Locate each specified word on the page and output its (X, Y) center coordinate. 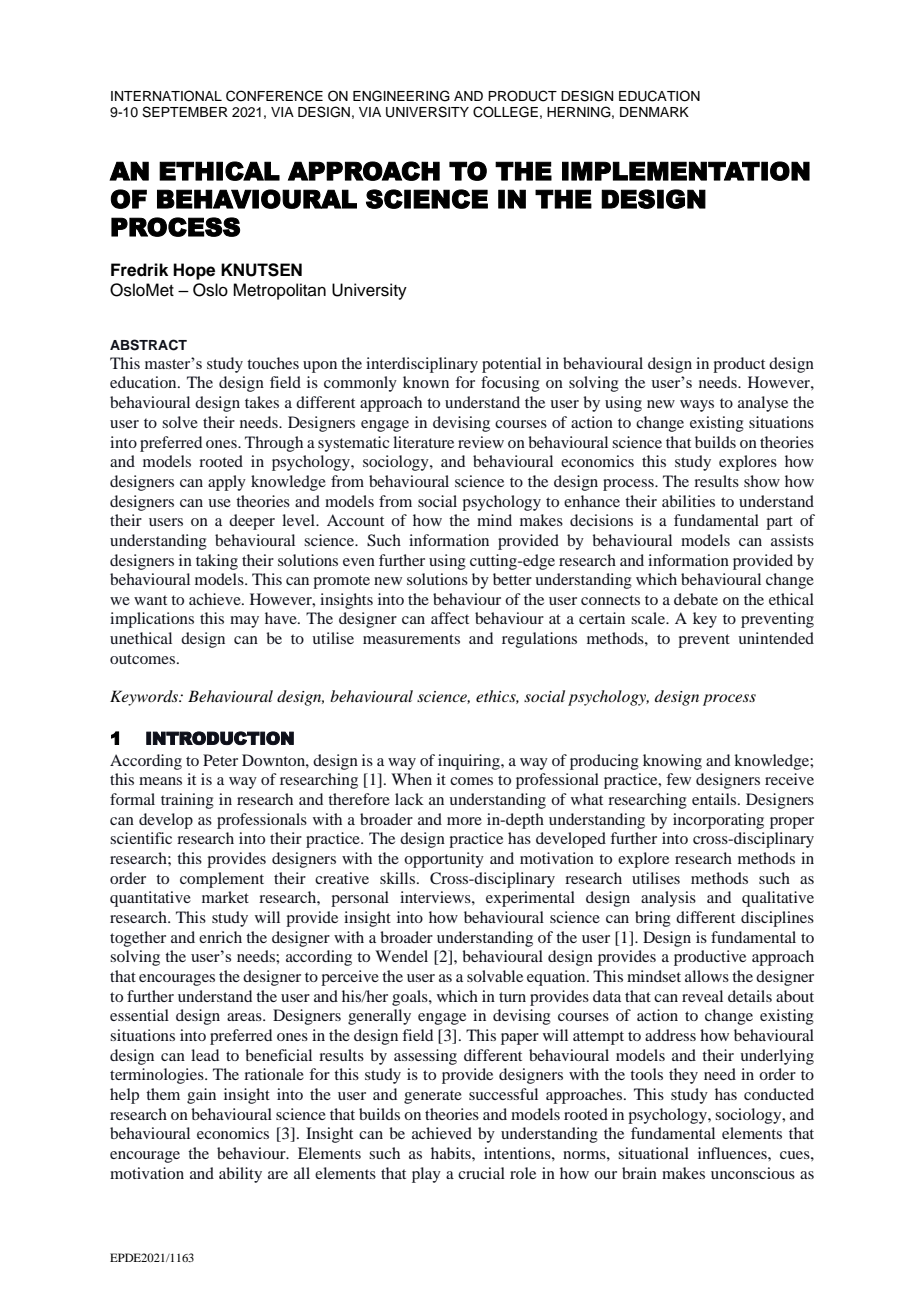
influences (733, 1153)
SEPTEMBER (185, 112)
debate (696, 599)
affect (450, 618)
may (244, 622)
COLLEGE (505, 112)
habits (452, 1153)
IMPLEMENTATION (686, 171)
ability (240, 1175)
